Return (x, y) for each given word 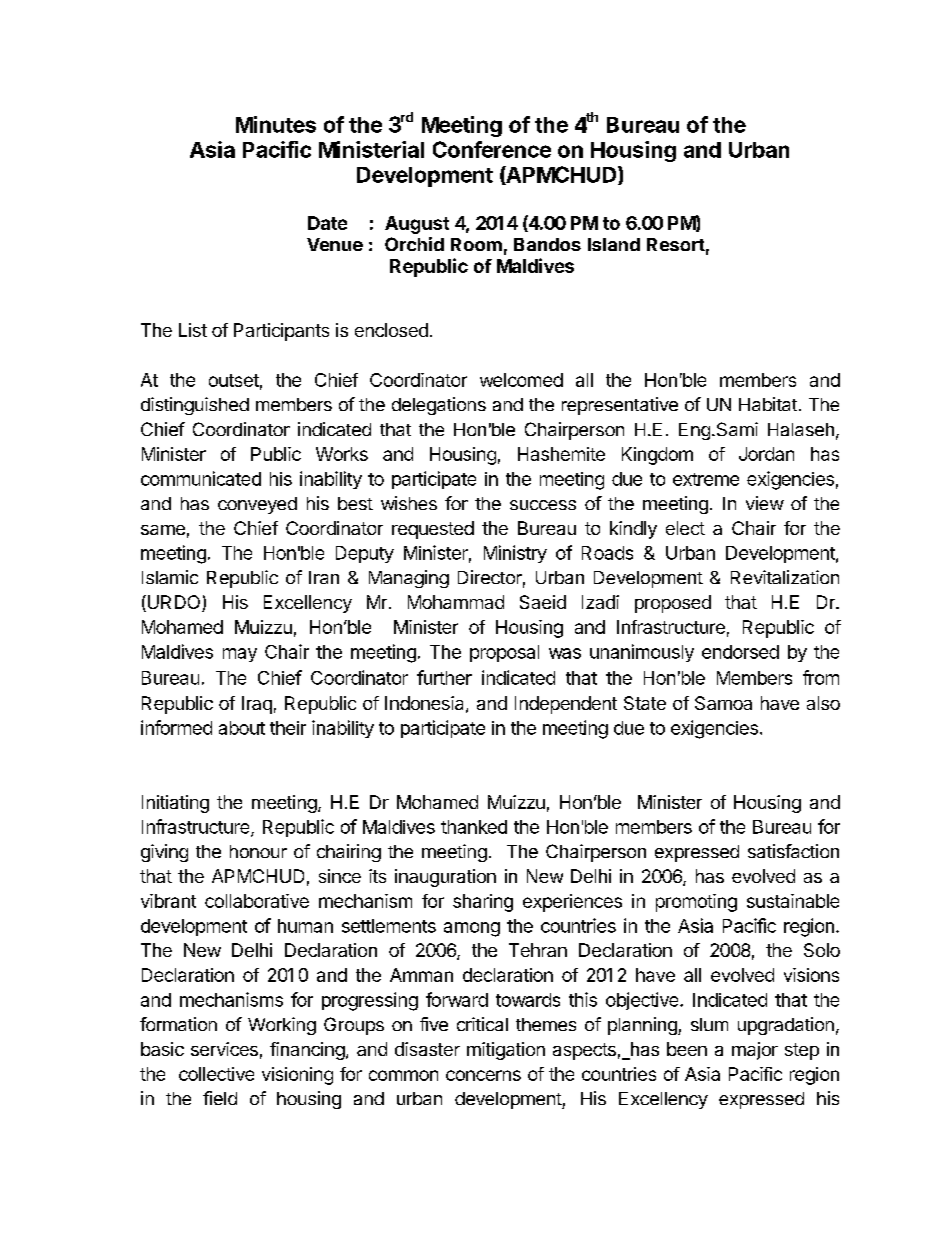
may (240, 655)
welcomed (521, 380)
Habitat (768, 404)
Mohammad (456, 602)
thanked (474, 827)
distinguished (195, 406)
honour (258, 851)
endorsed (740, 652)
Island (614, 244)
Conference (492, 149)
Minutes (276, 124)
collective (216, 1074)
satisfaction (793, 851)
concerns (483, 1075)
